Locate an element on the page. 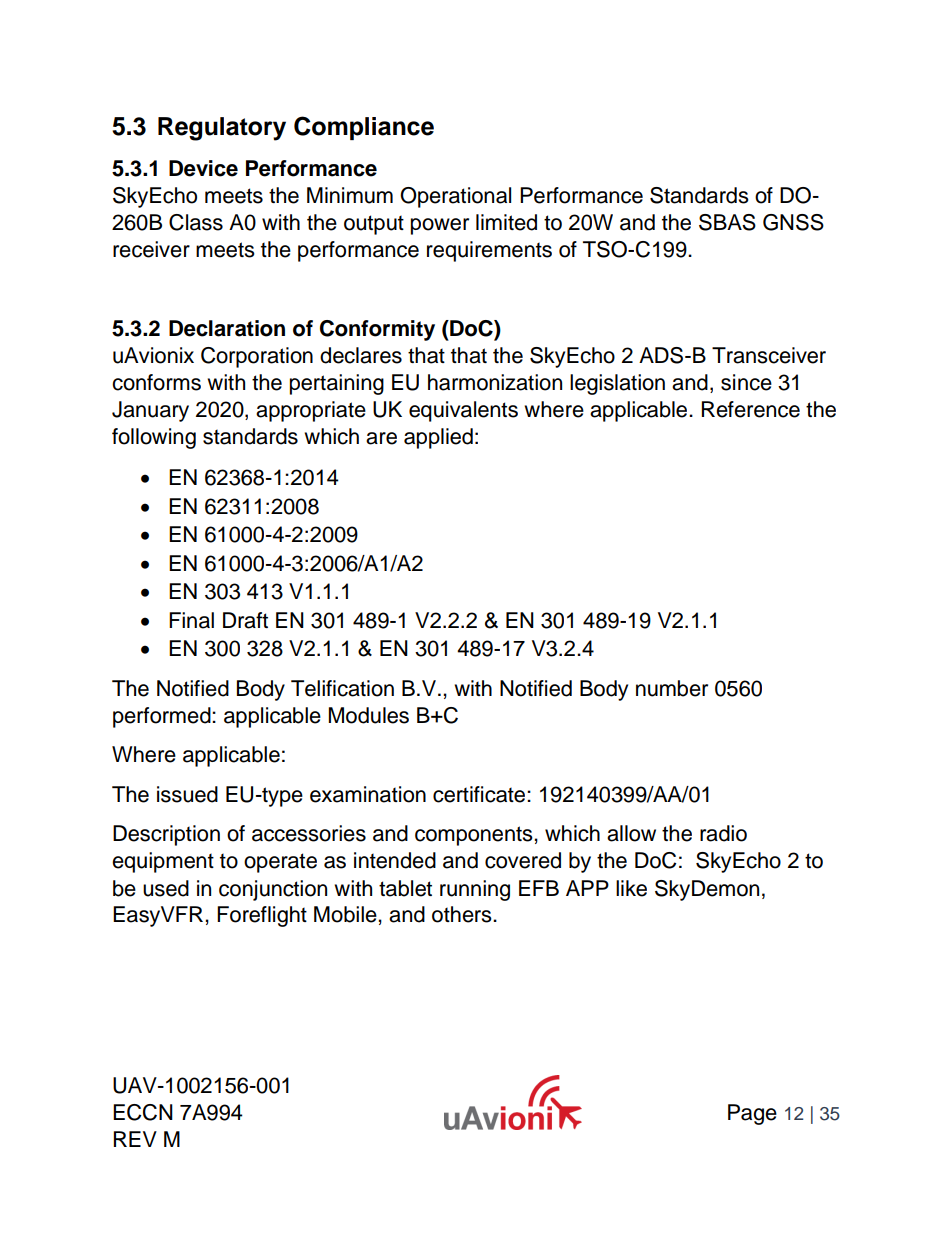  applied is located at coordinates (438, 438).
